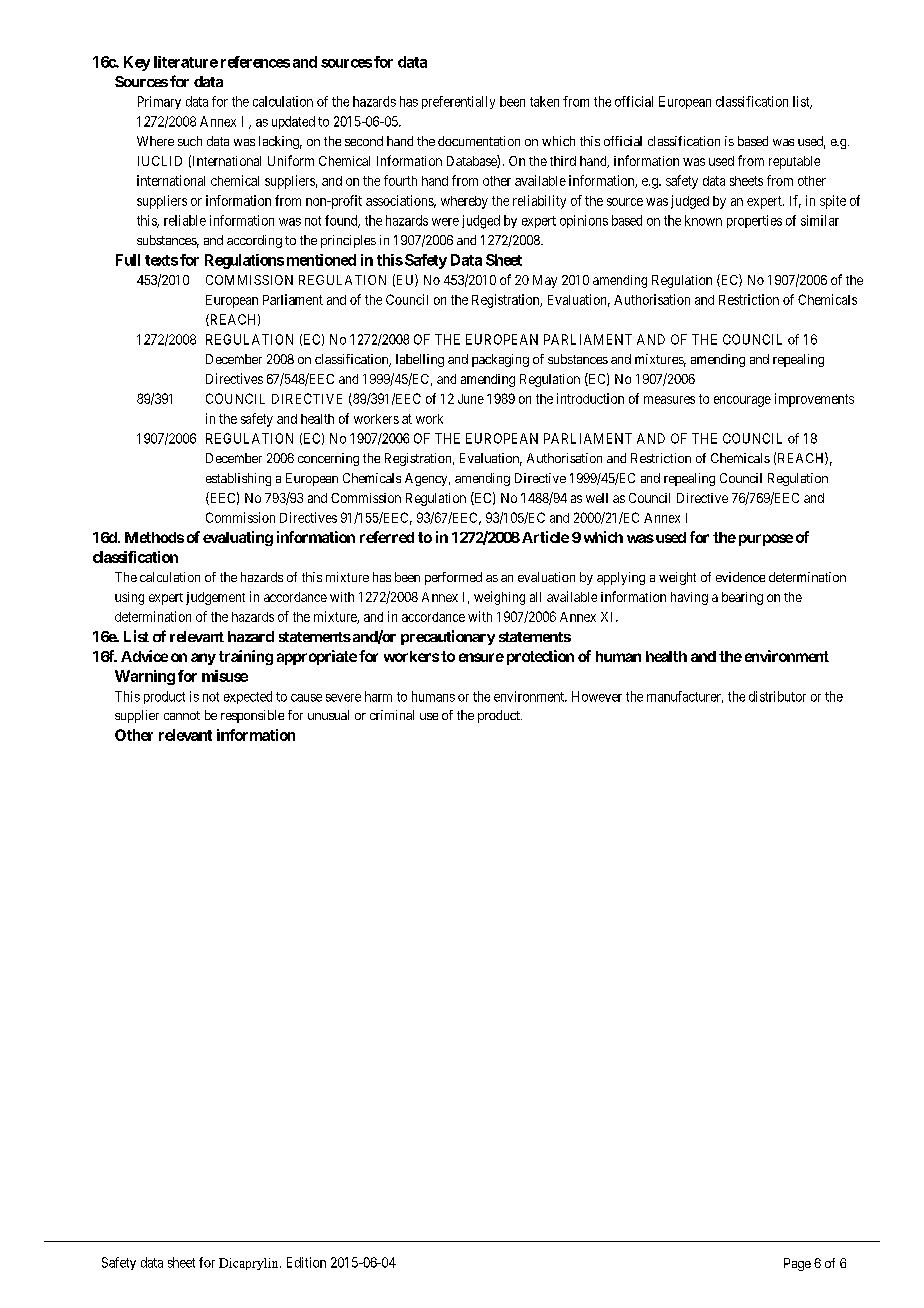 The image size is (924, 1308). Describe the element at coordinates (471, 399) in the page. I see `June` at that location.
